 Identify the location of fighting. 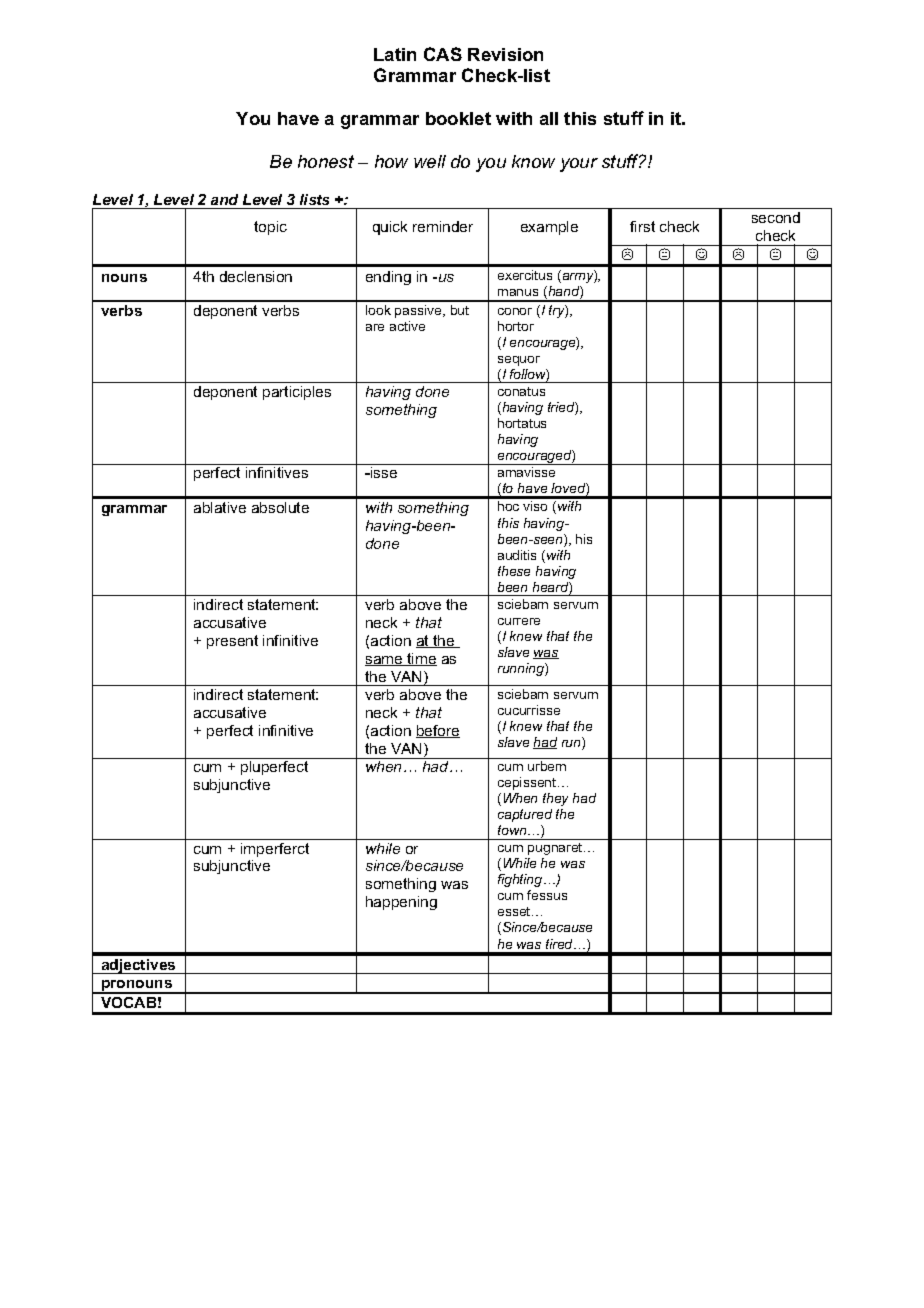
(521, 880).
